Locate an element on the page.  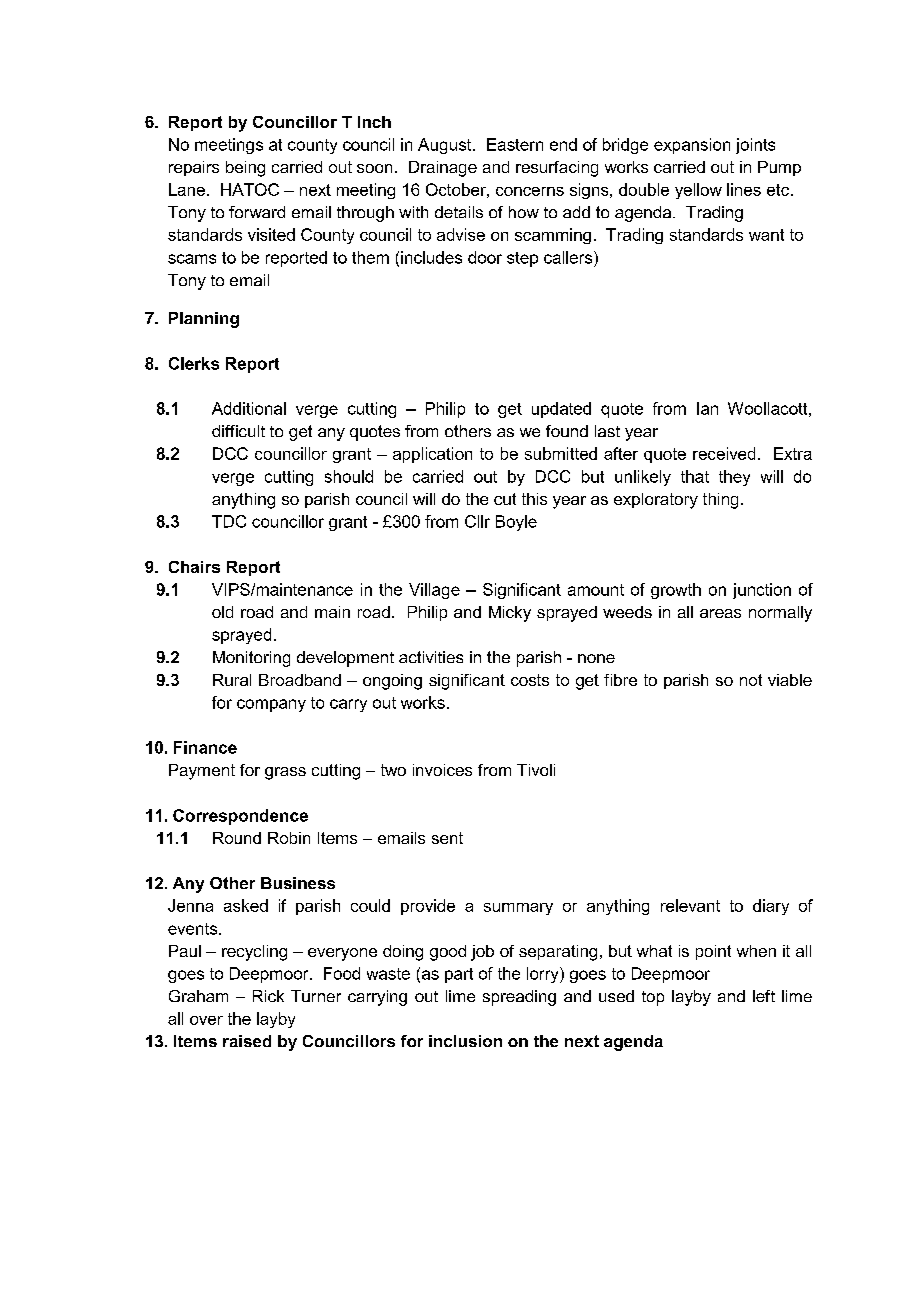
expansion is located at coordinates (692, 146).
